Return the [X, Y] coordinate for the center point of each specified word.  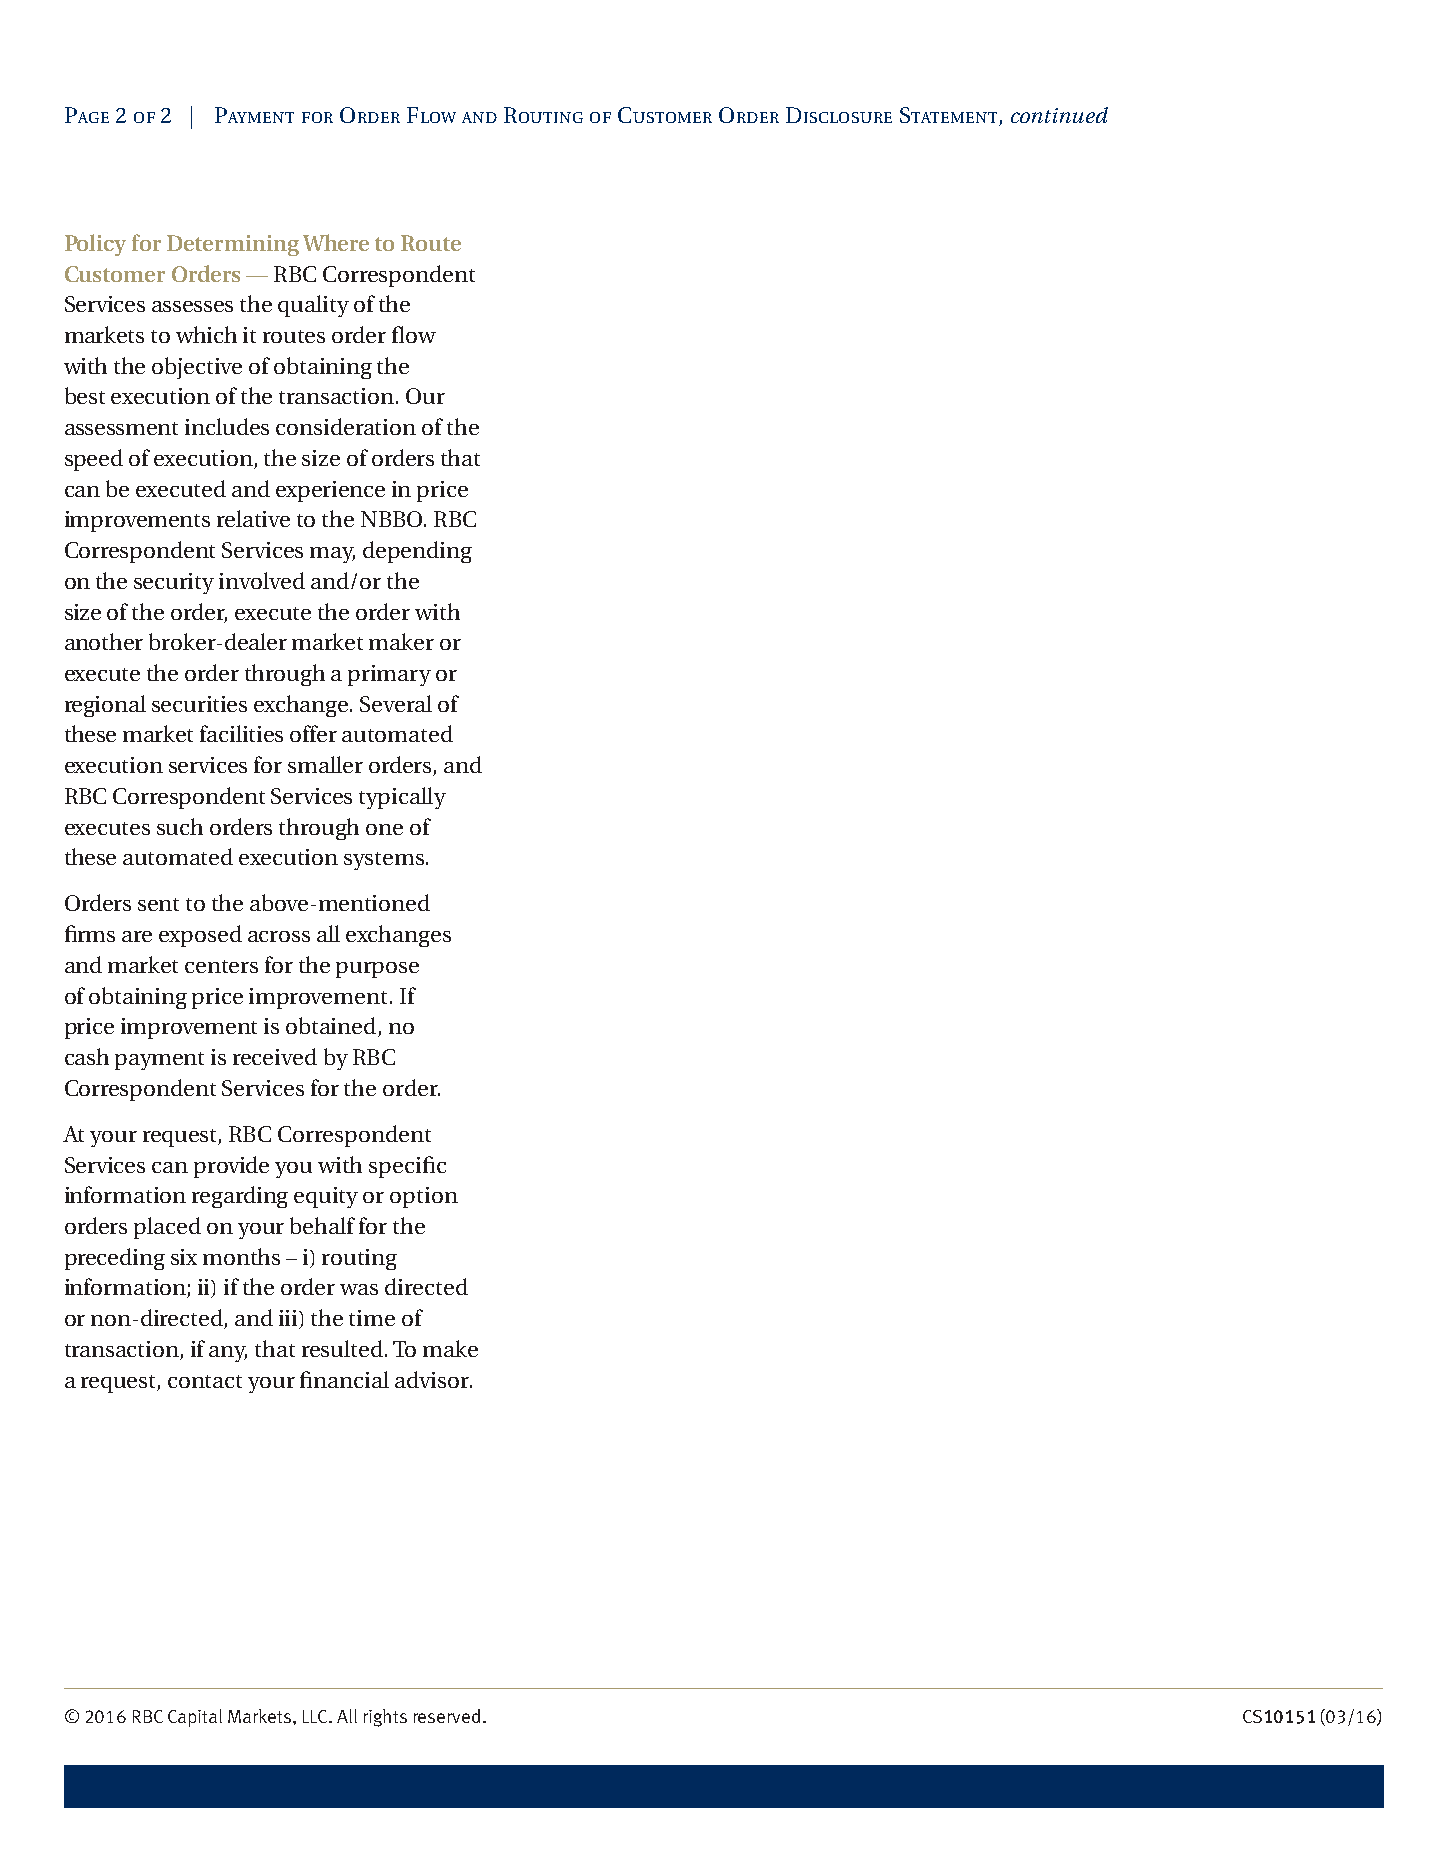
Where [336, 242]
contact [205, 1381]
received [275, 1056]
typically [402, 798]
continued [1059, 115]
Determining [233, 245]
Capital [195, 1718]
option [424, 1197]
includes [227, 426]
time [372, 1318]
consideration [346, 426]
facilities [241, 733]
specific [407, 1167]
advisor [433, 1379]
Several [396, 703]
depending [417, 552]
